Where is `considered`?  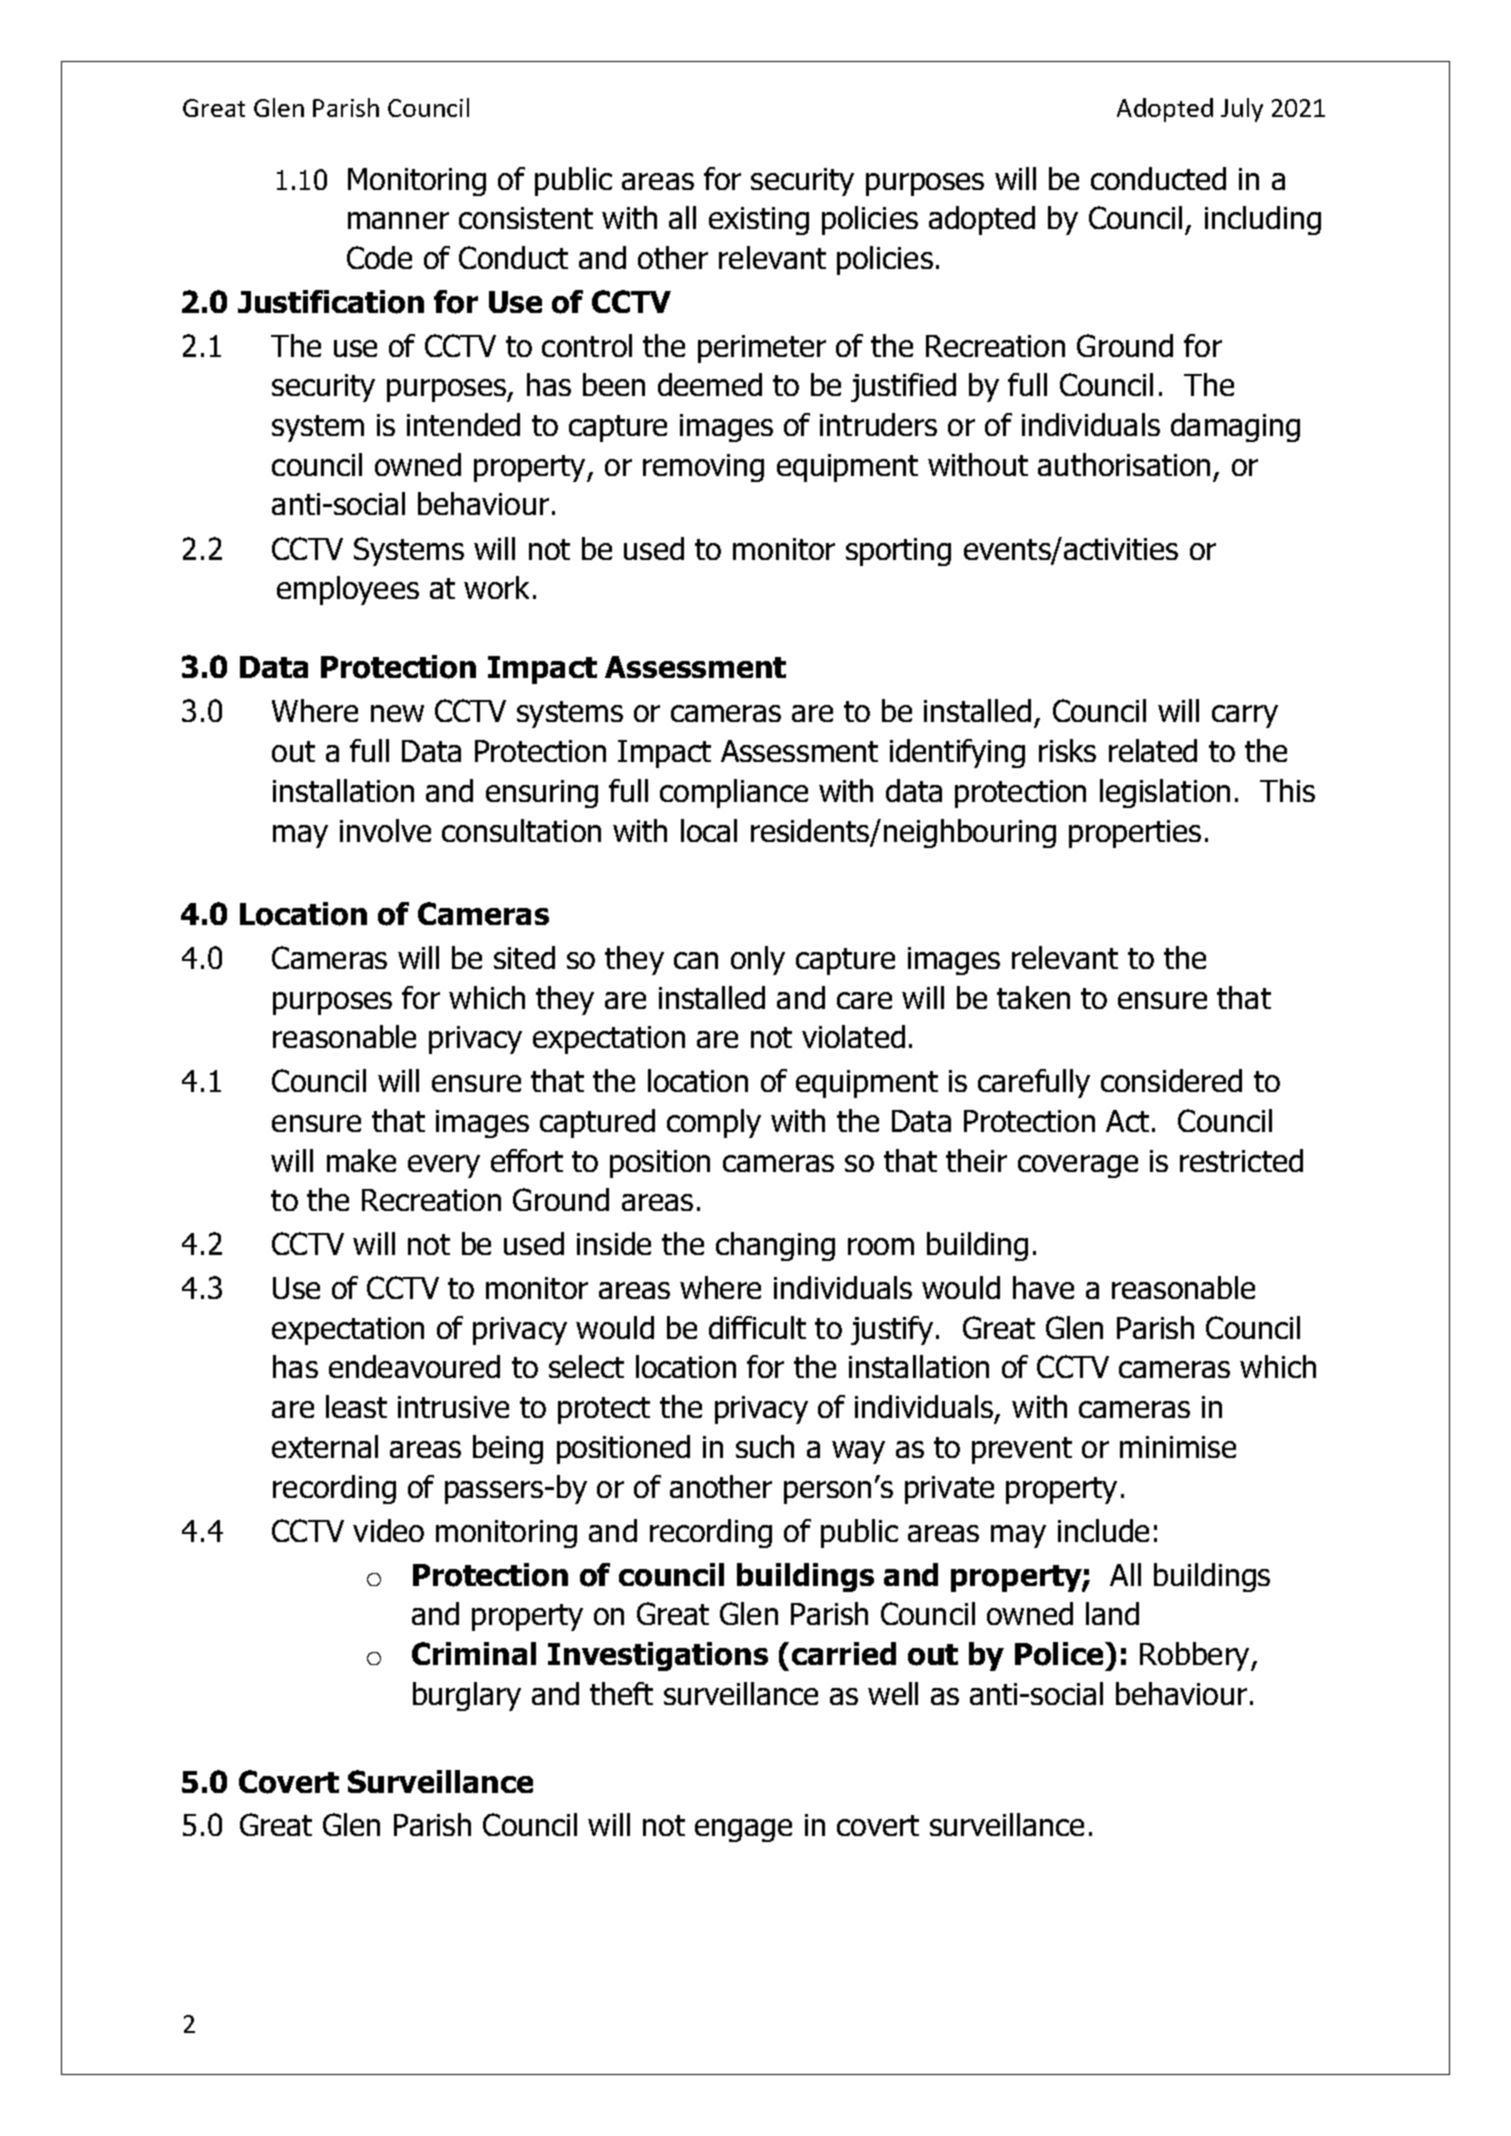 considered is located at coordinates (1171, 1080).
